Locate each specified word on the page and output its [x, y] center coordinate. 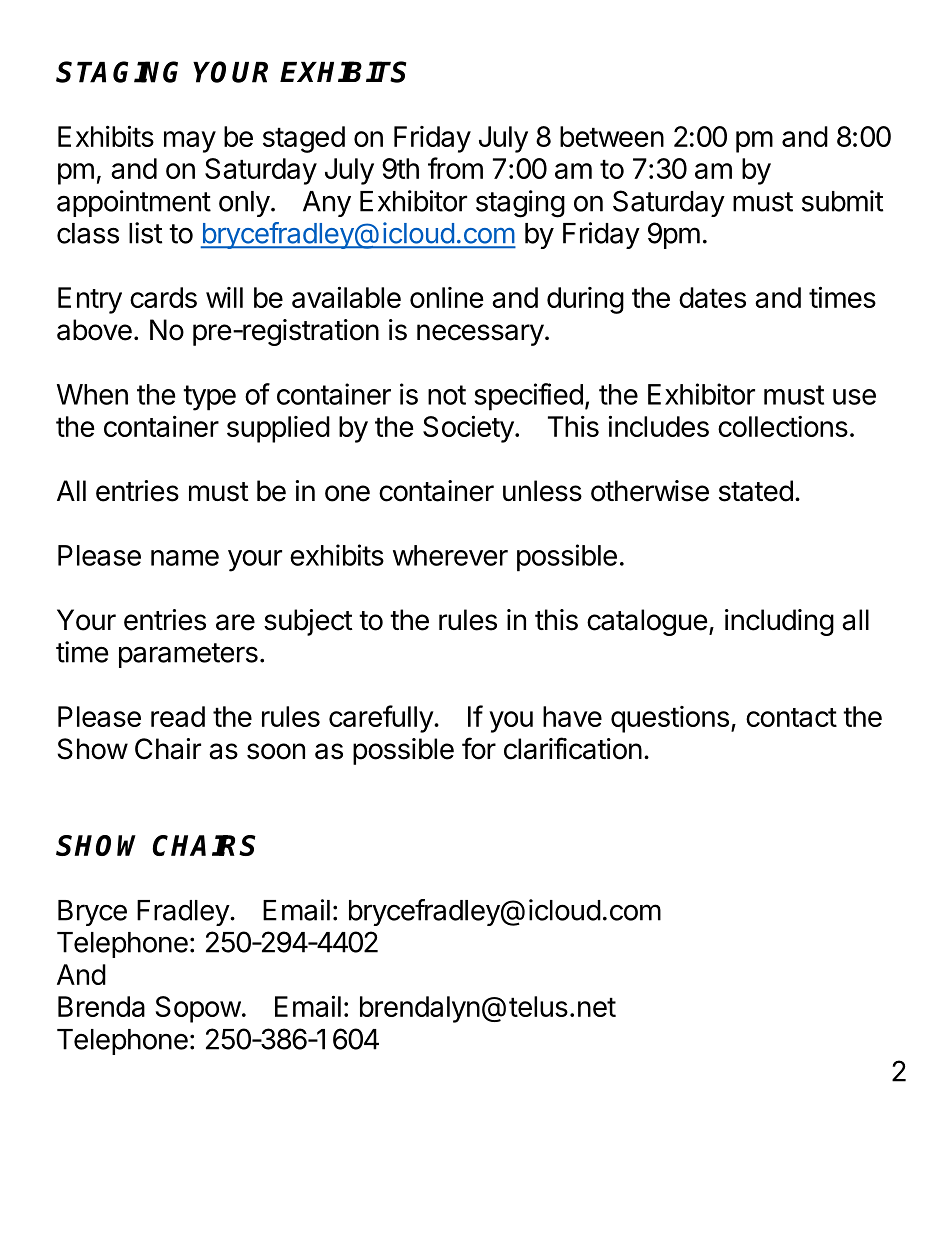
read [178, 716]
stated [756, 491]
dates [712, 297]
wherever [450, 555]
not [447, 395]
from [455, 168]
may [190, 142]
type [209, 398]
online [446, 297]
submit [842, 201]
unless [542, 491]
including [779, 622]
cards [163, 297]
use [854, 397]
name [185, 558]
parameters [188, 655]
